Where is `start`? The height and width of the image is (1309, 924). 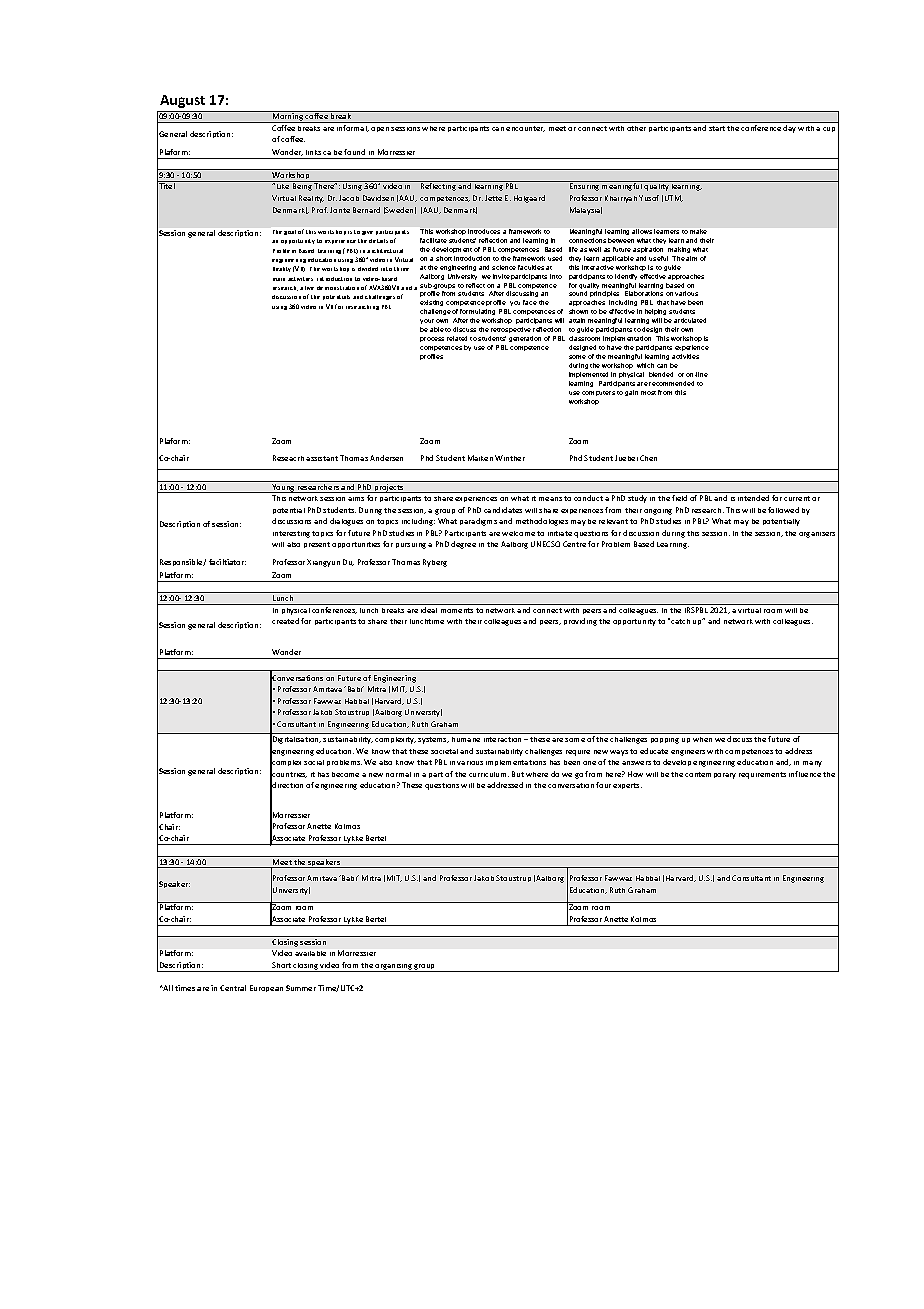 start is located at coordinates (717, 128).
